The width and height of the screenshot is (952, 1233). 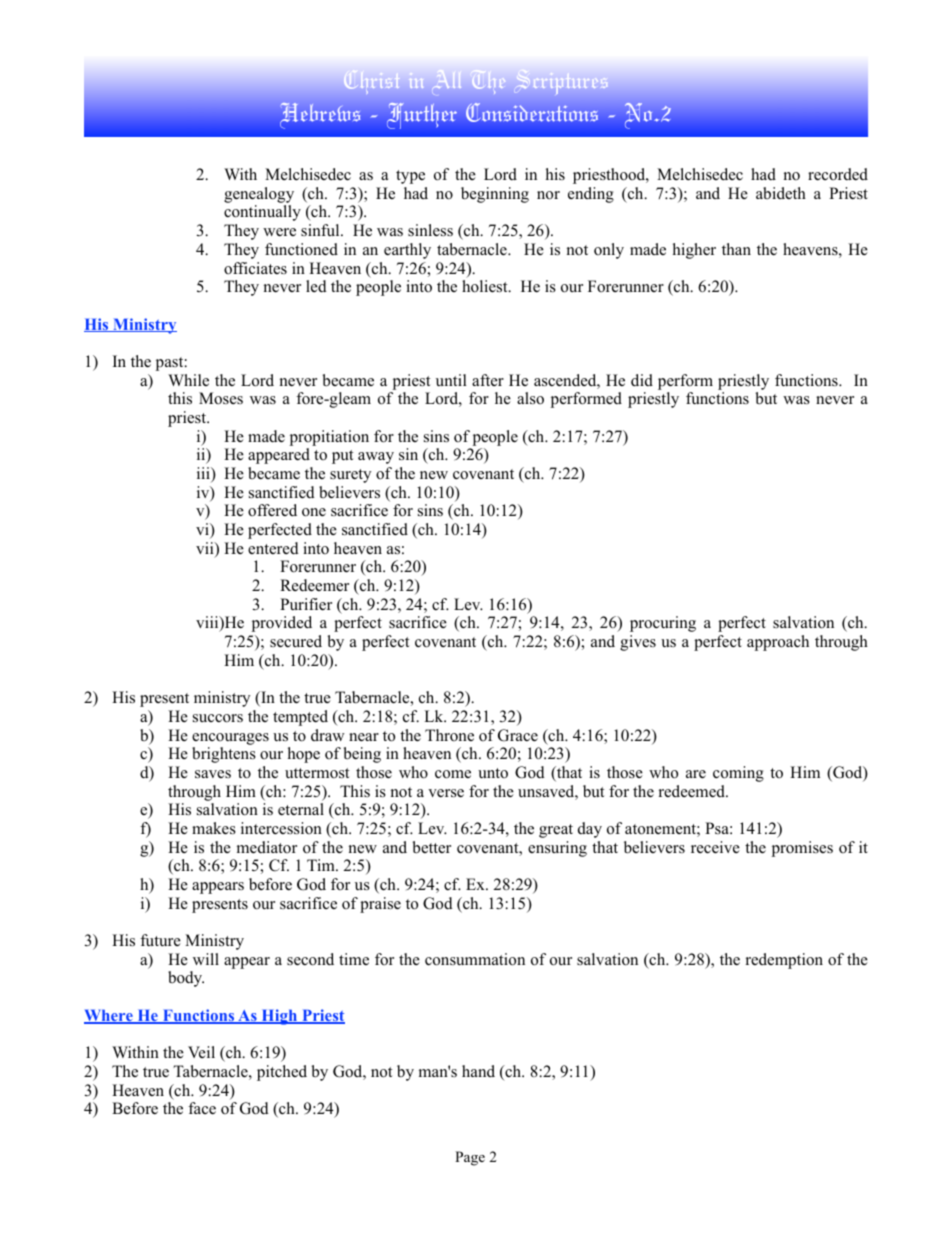 What do you see at coordinates (422, 115) in the screenshot?
I see `Further` at bounding box center [422, 115].
